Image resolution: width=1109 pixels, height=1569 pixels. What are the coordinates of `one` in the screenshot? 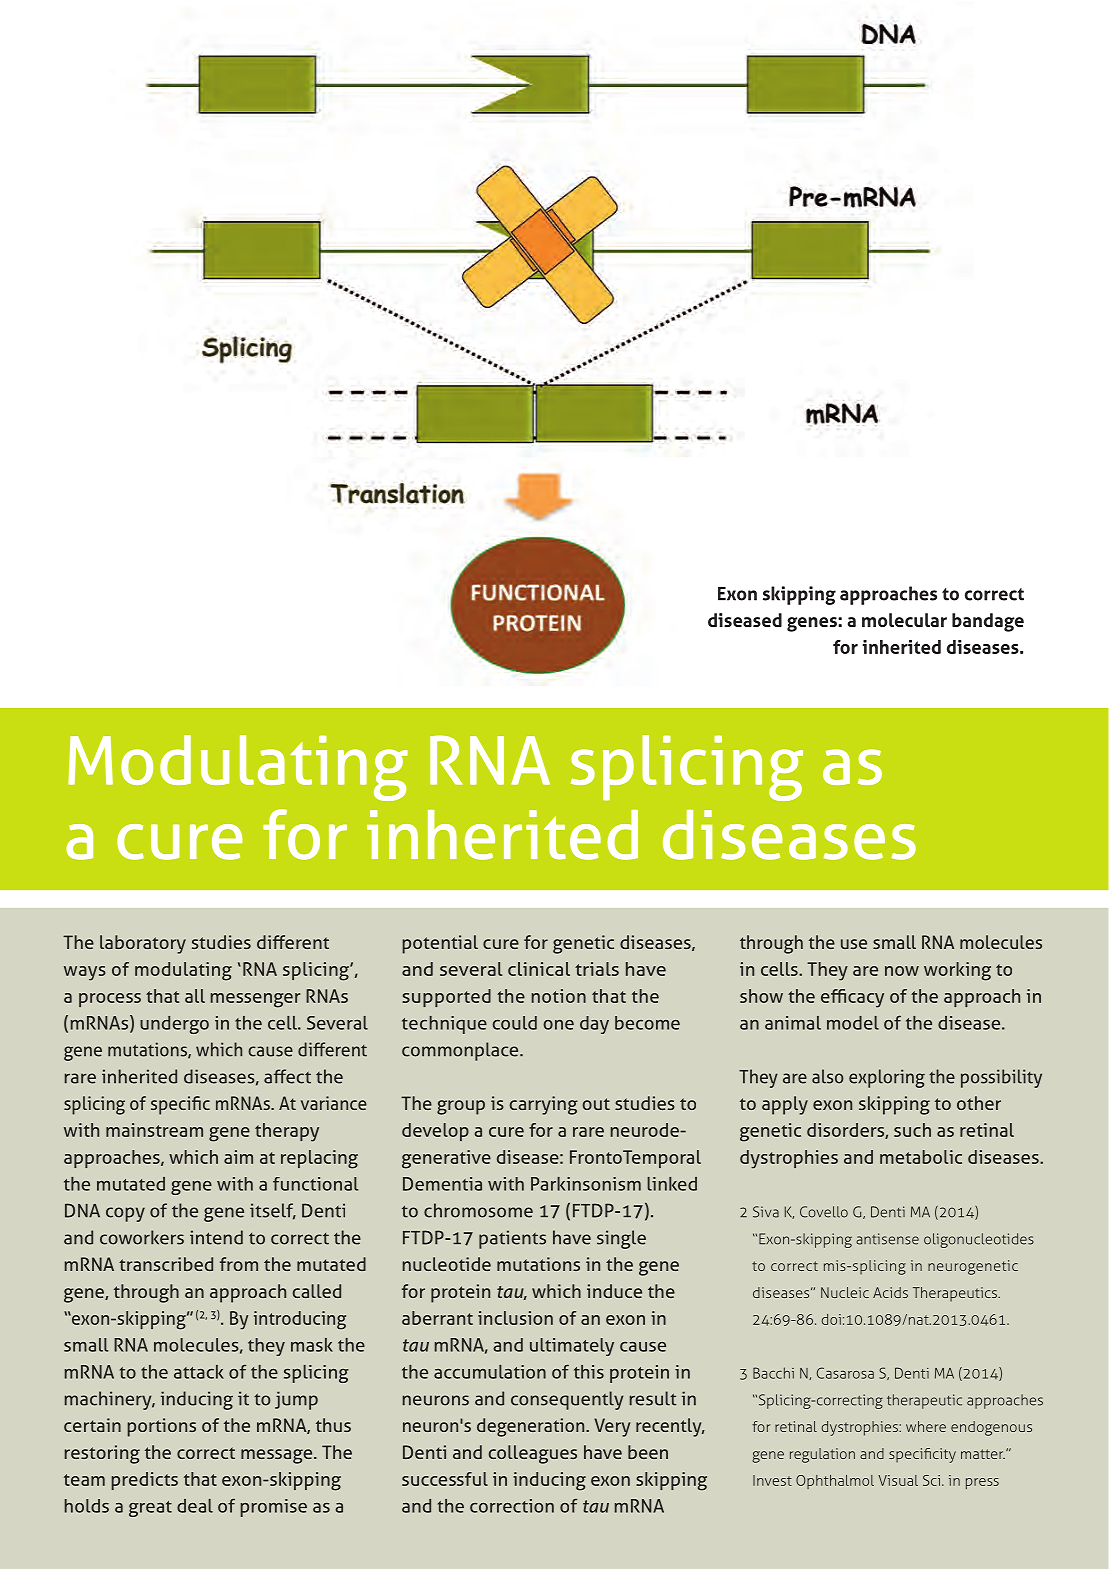 It's located at (558, 1025).
